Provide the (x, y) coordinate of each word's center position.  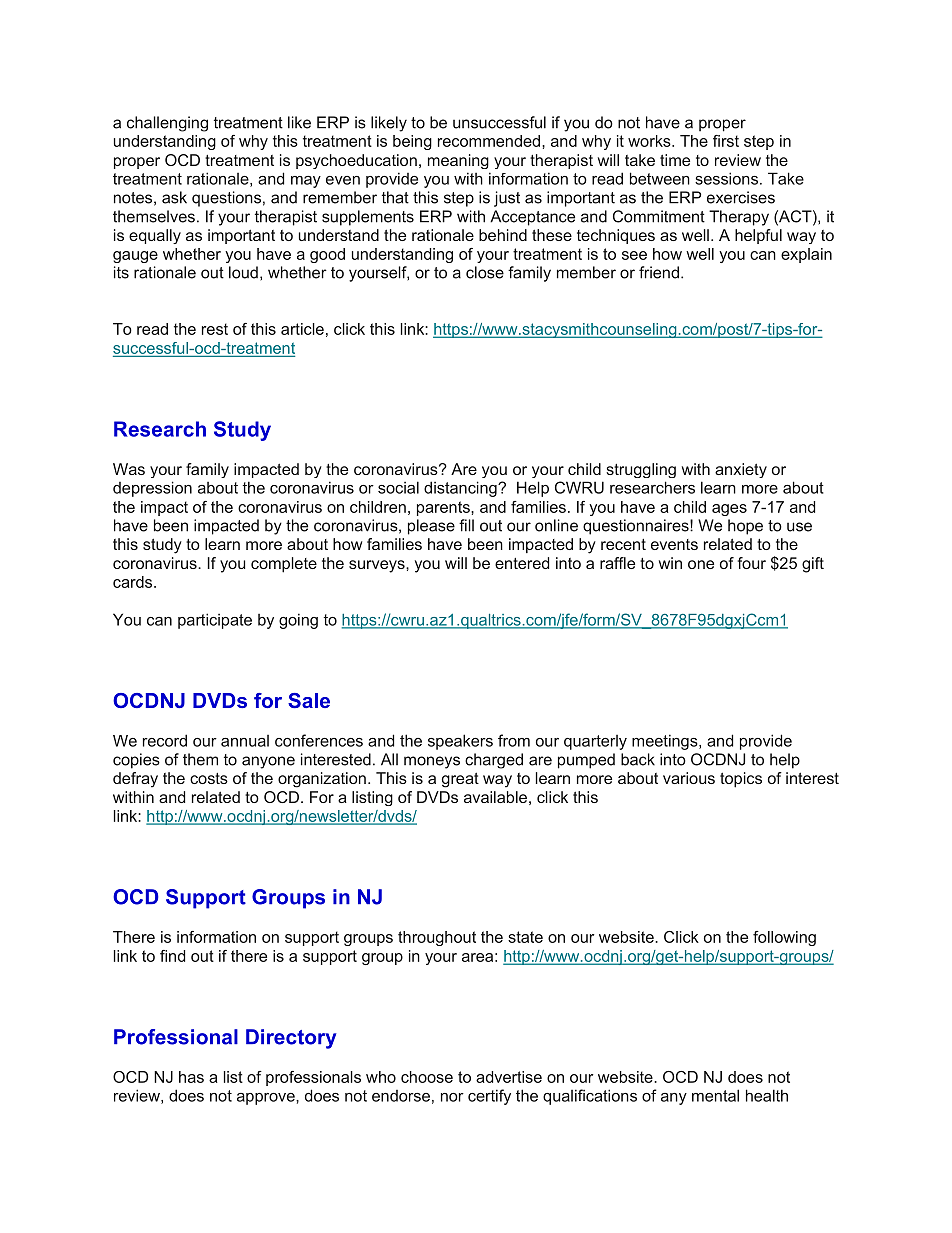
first (726, 141)
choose (427, 1077)
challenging (167, 124)
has (191, 1077)
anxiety (741, 470)
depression (152, 489)
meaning (458, 161)
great (460, 780)
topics (741, 780)
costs (209, 778)
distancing (461, 489)
